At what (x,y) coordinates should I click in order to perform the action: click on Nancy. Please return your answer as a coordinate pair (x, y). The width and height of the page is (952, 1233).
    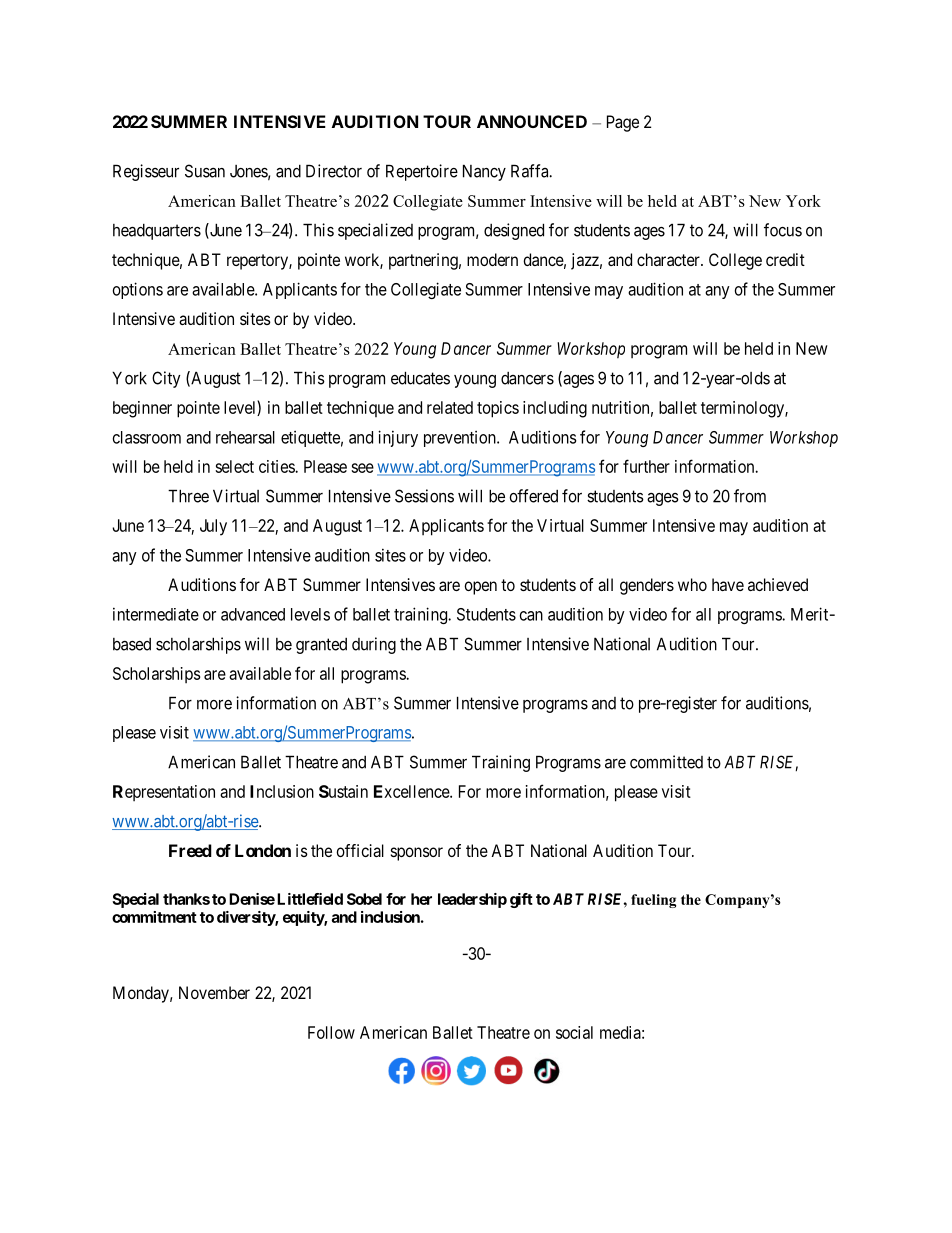
    Looking at the image, I should click on (484, 172).
